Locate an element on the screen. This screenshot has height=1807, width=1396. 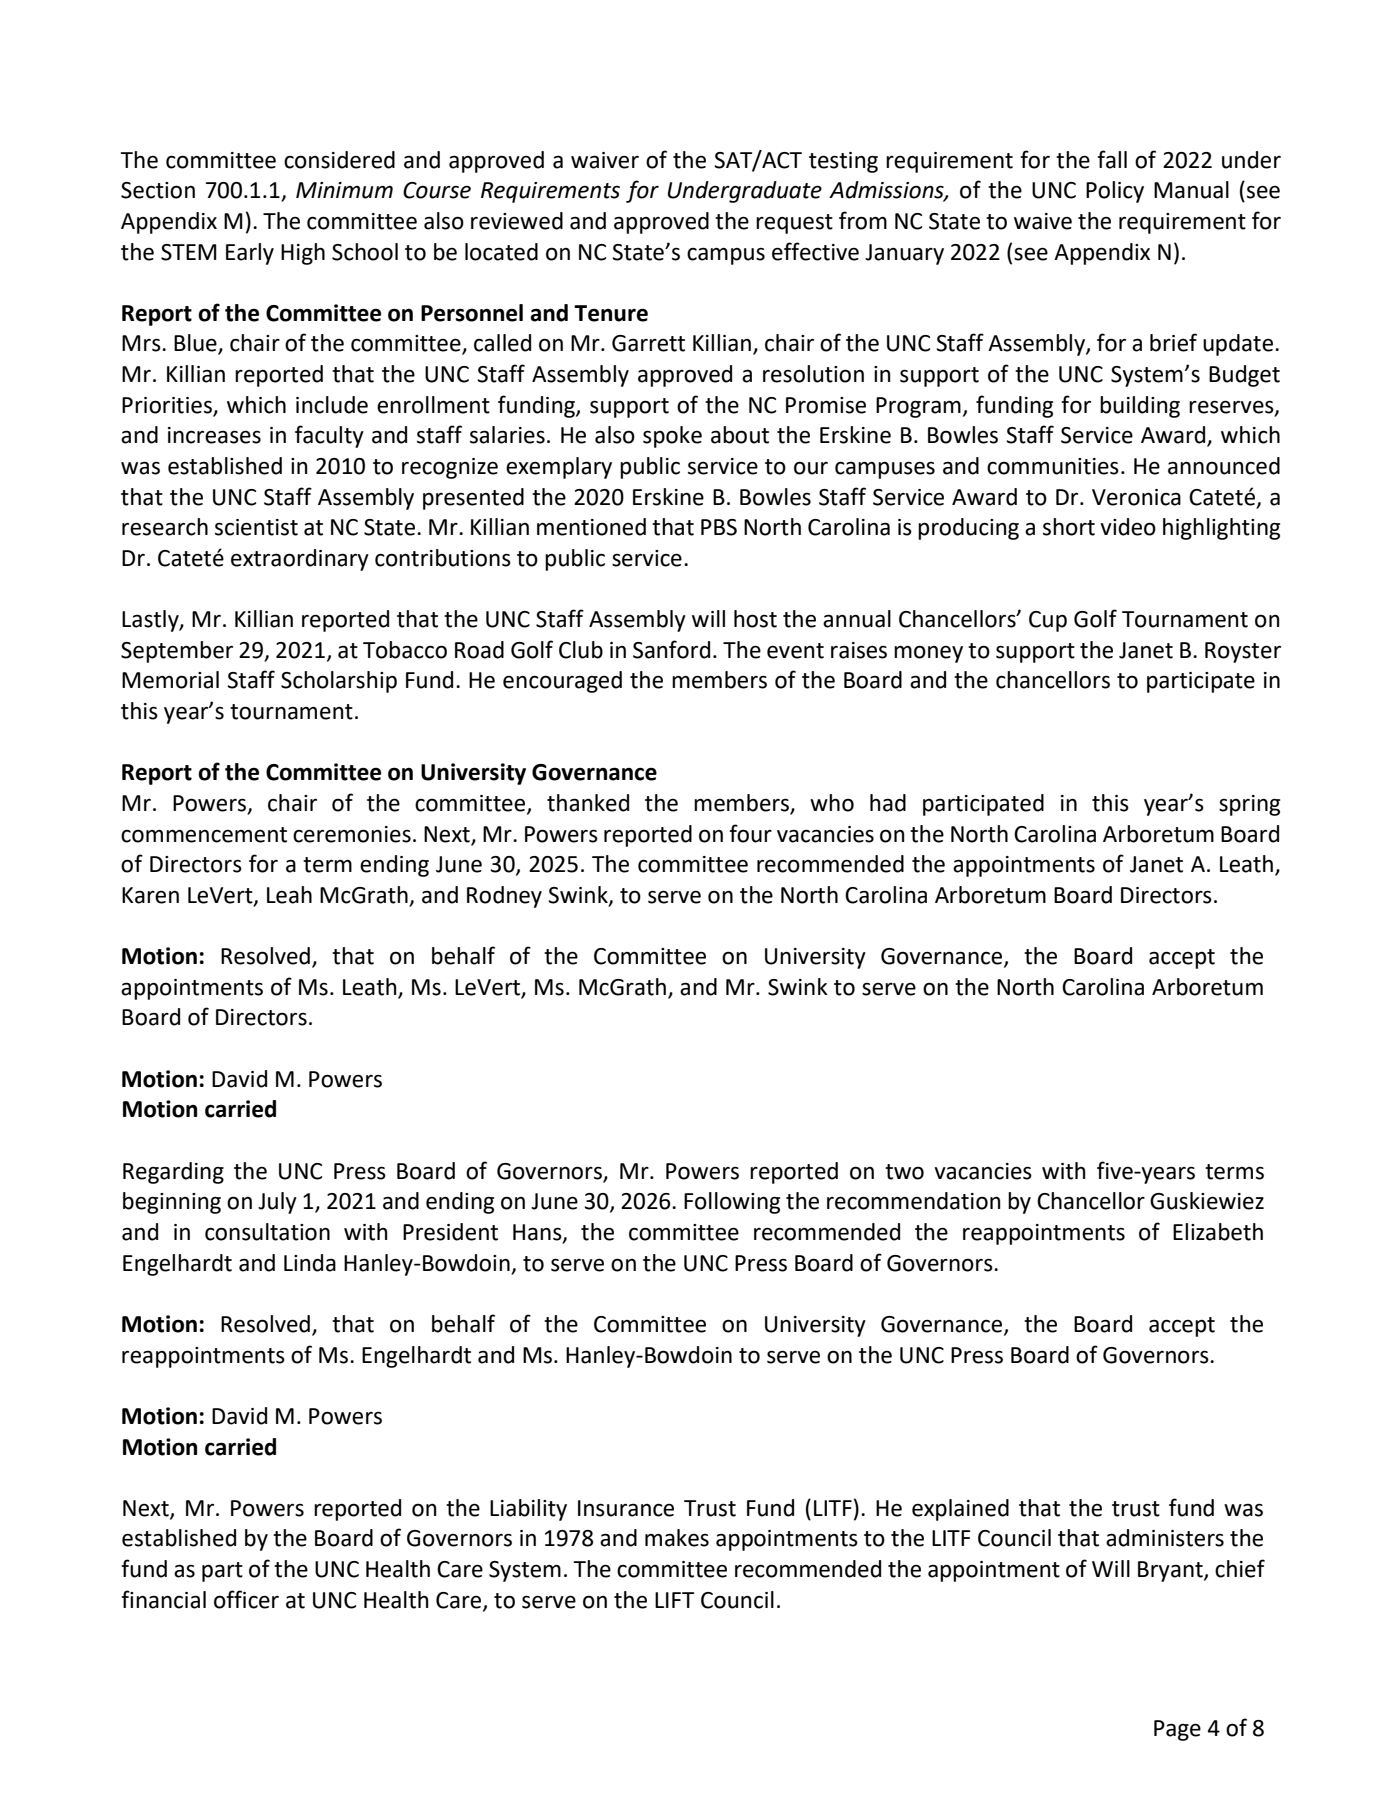
spring is located at coordinates (1249, 805).
